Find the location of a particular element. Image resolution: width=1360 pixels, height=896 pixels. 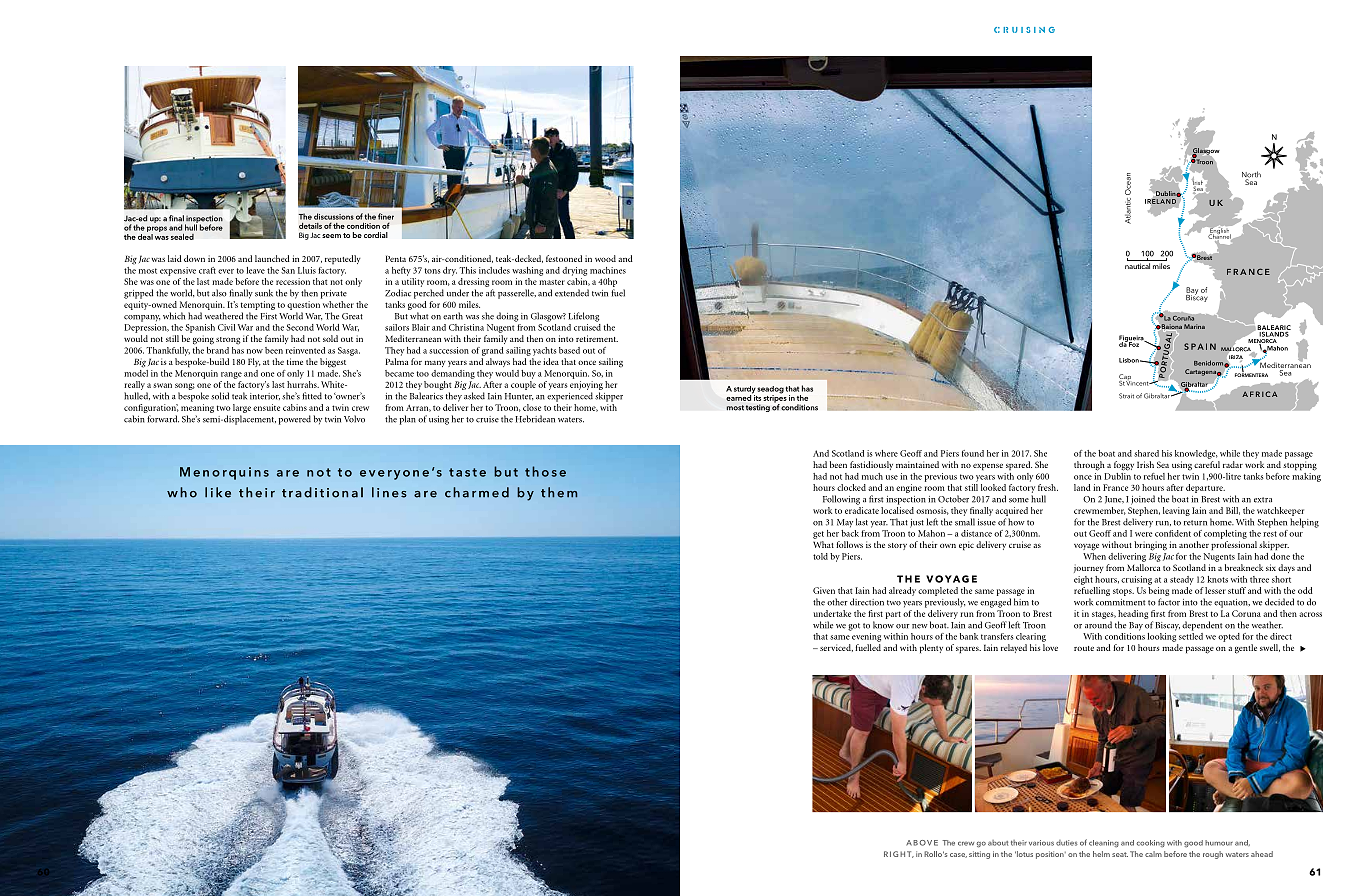

cooking is located at coordinates (1150, 844).
